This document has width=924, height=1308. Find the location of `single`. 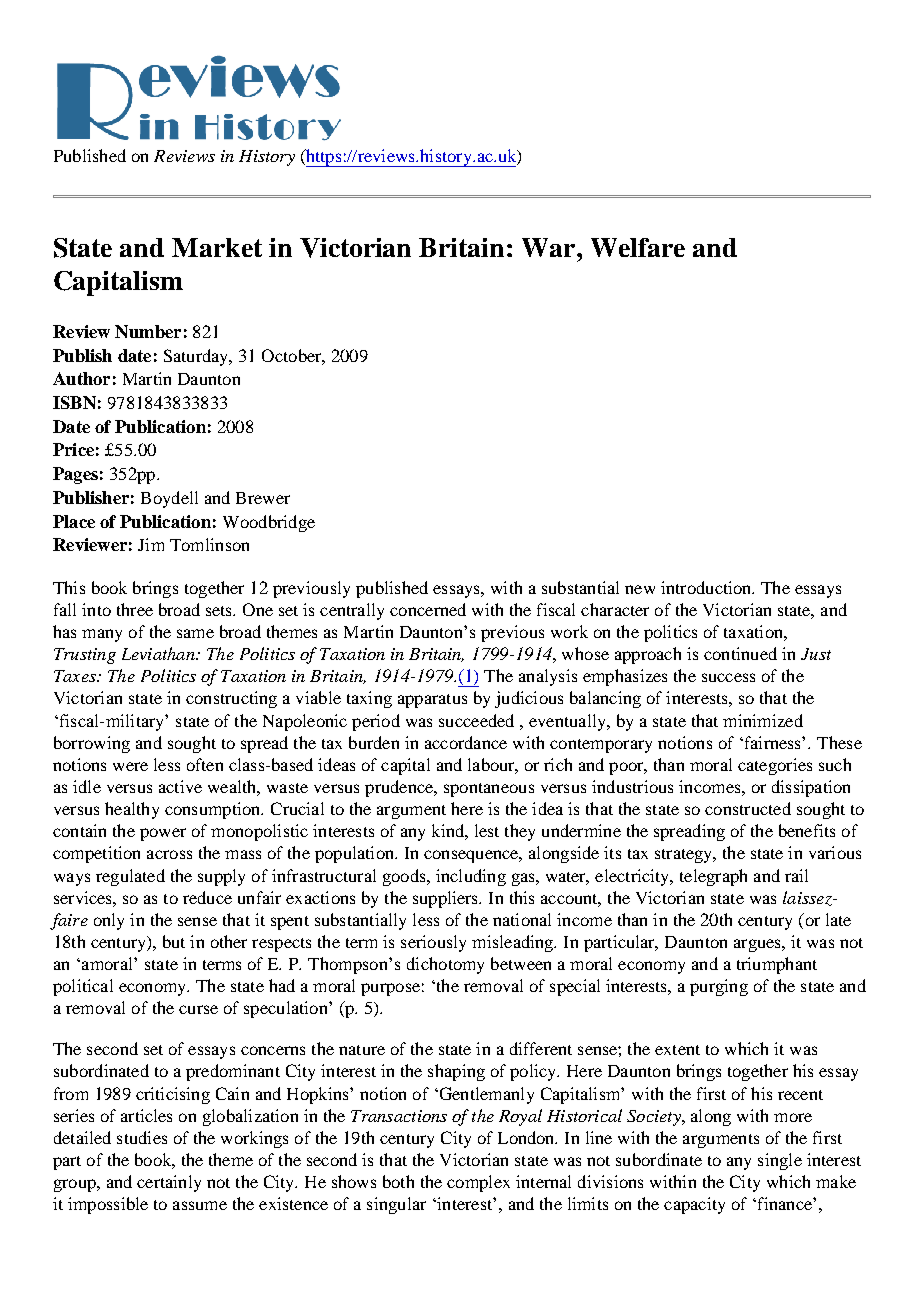

single is located at coordinates (780, 1161).
